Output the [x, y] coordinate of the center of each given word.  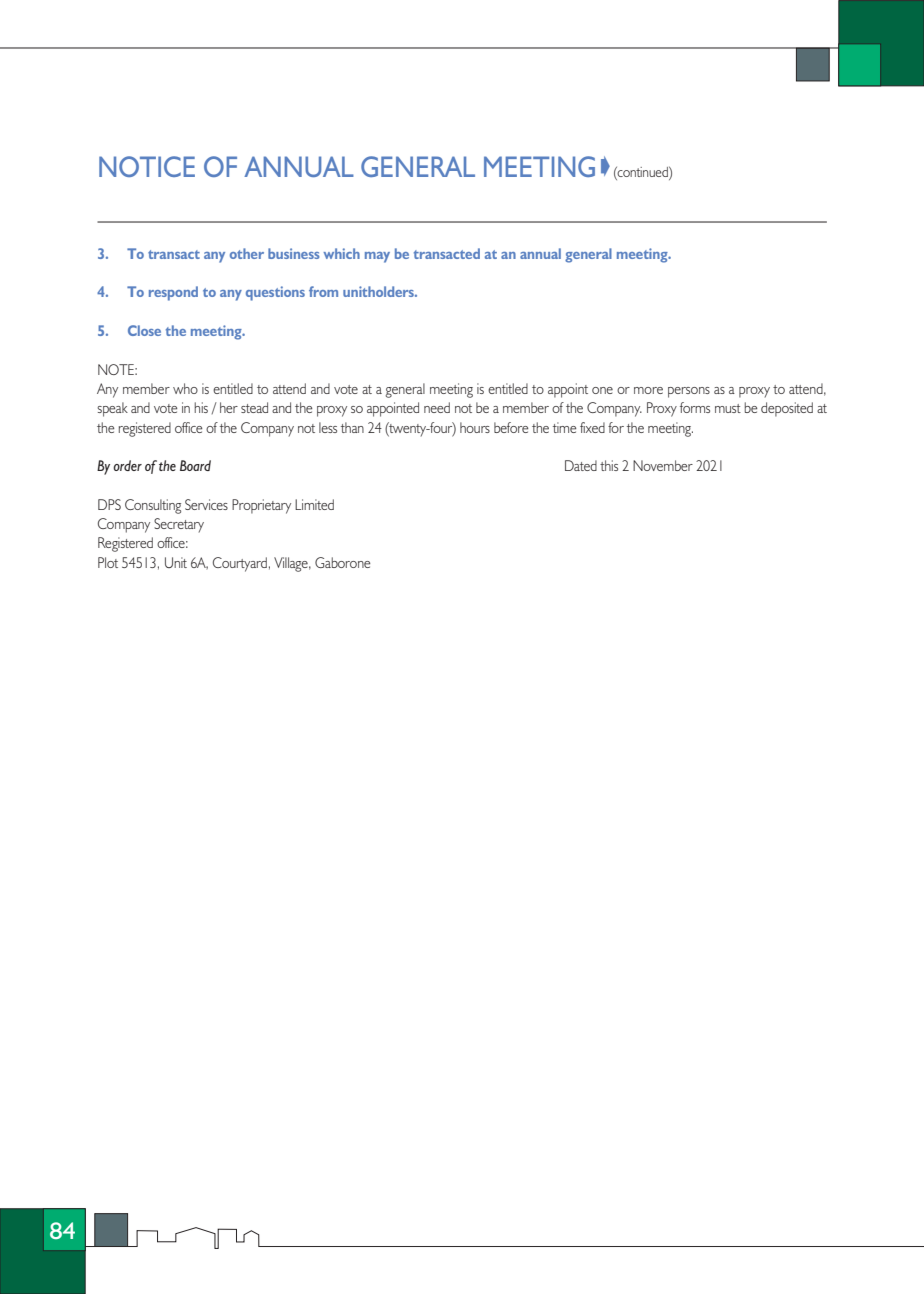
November [663, 465]
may [377, 257]
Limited [314, 504]
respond [173, 293]
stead [254, 407]
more [648, 390]
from [323, 291]
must [728, 408]
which [341, 253]
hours [475, 427]
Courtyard [240, 564]
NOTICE [147, 166]
